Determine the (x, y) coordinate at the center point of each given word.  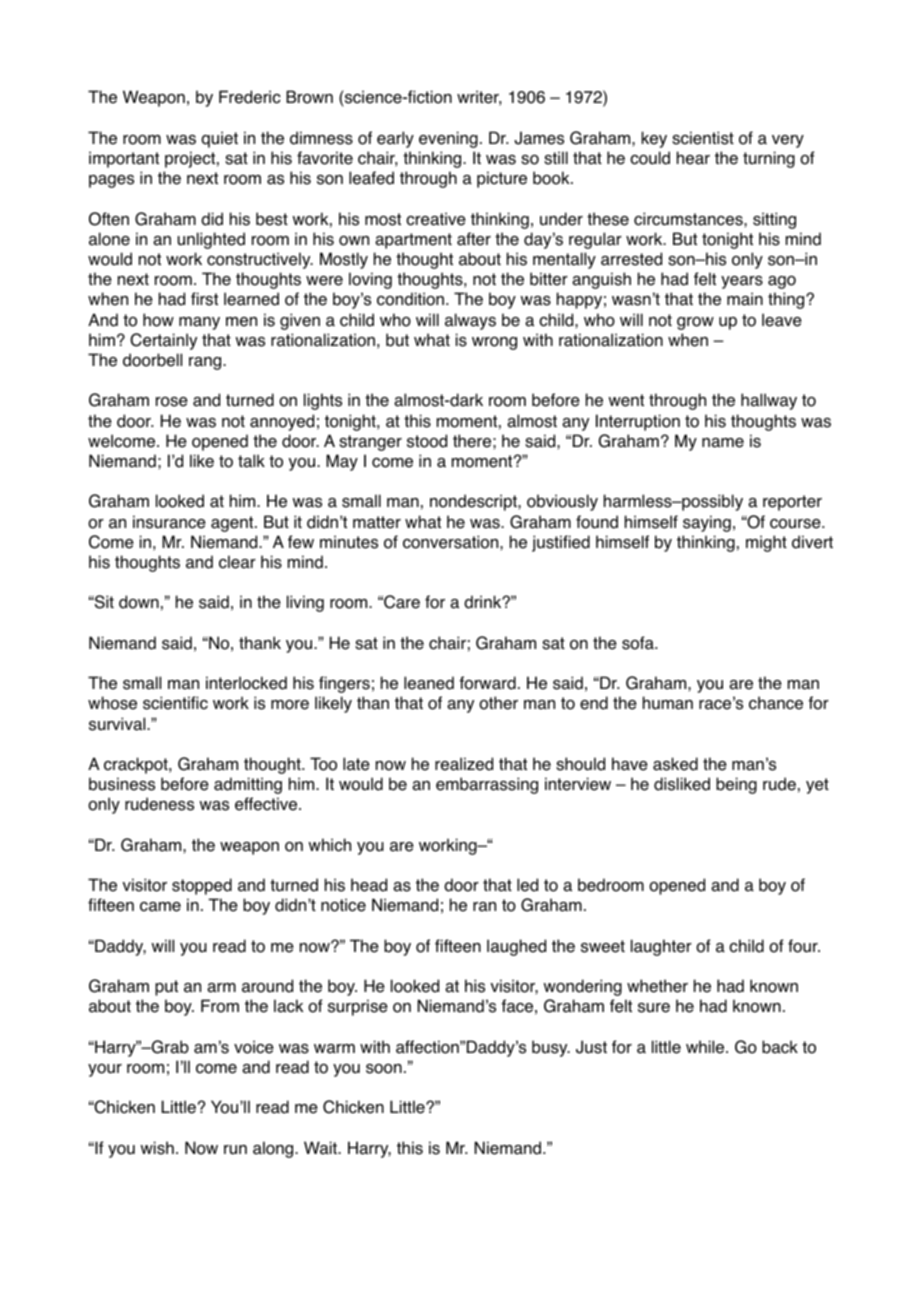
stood (427, 441)
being (736, 785)
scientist (703, 138)
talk (251, 461)
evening (448, 139)
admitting (248, 785)
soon (384, 1069)
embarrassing (487, 785)
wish (157, 1148)
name (723, 443)
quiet (219, 139)
